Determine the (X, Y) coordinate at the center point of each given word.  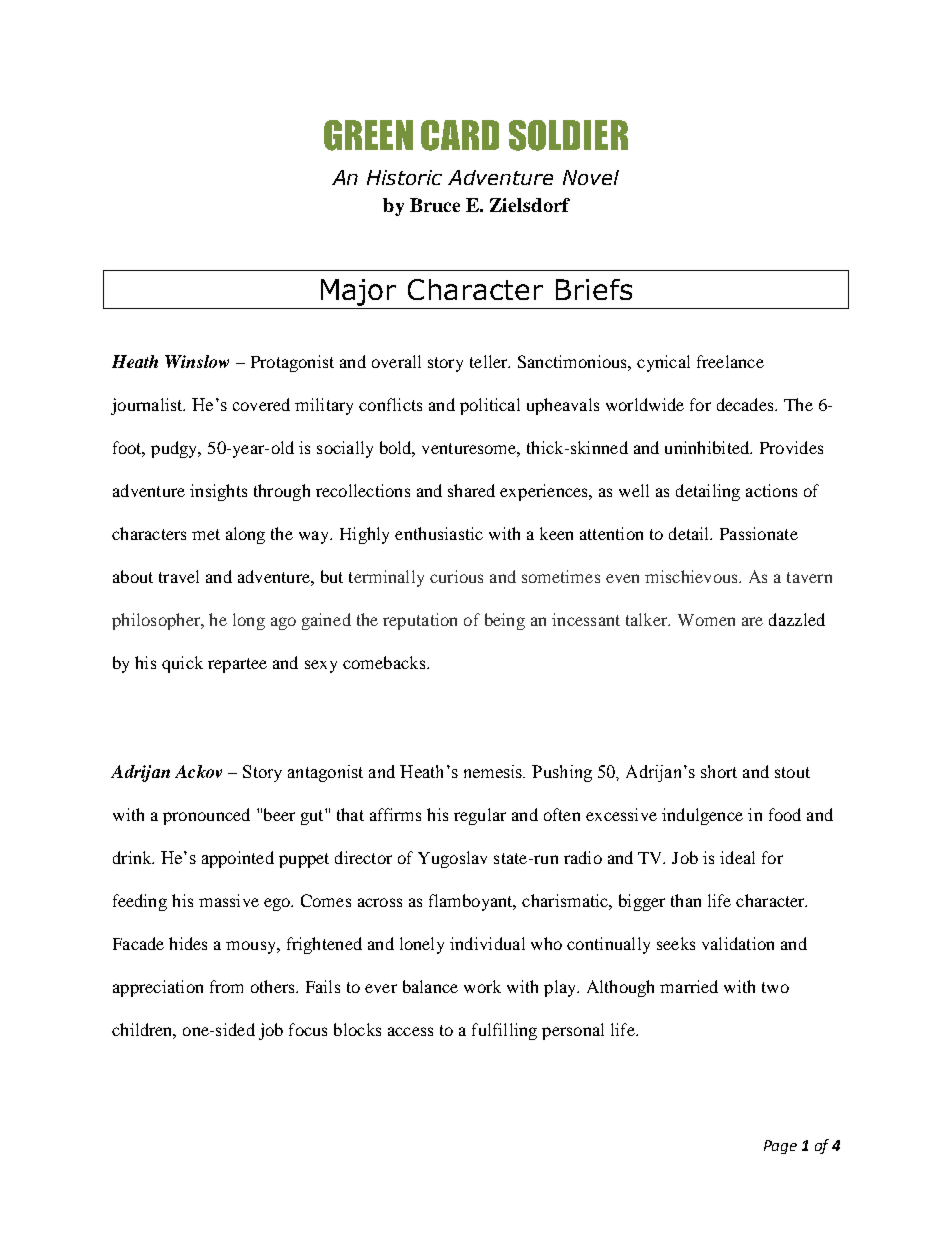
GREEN (368, 135)
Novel (591, 177)
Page (780, 1147)
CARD (460, 135)
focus (308, 1029)
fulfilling (504, 1031)
